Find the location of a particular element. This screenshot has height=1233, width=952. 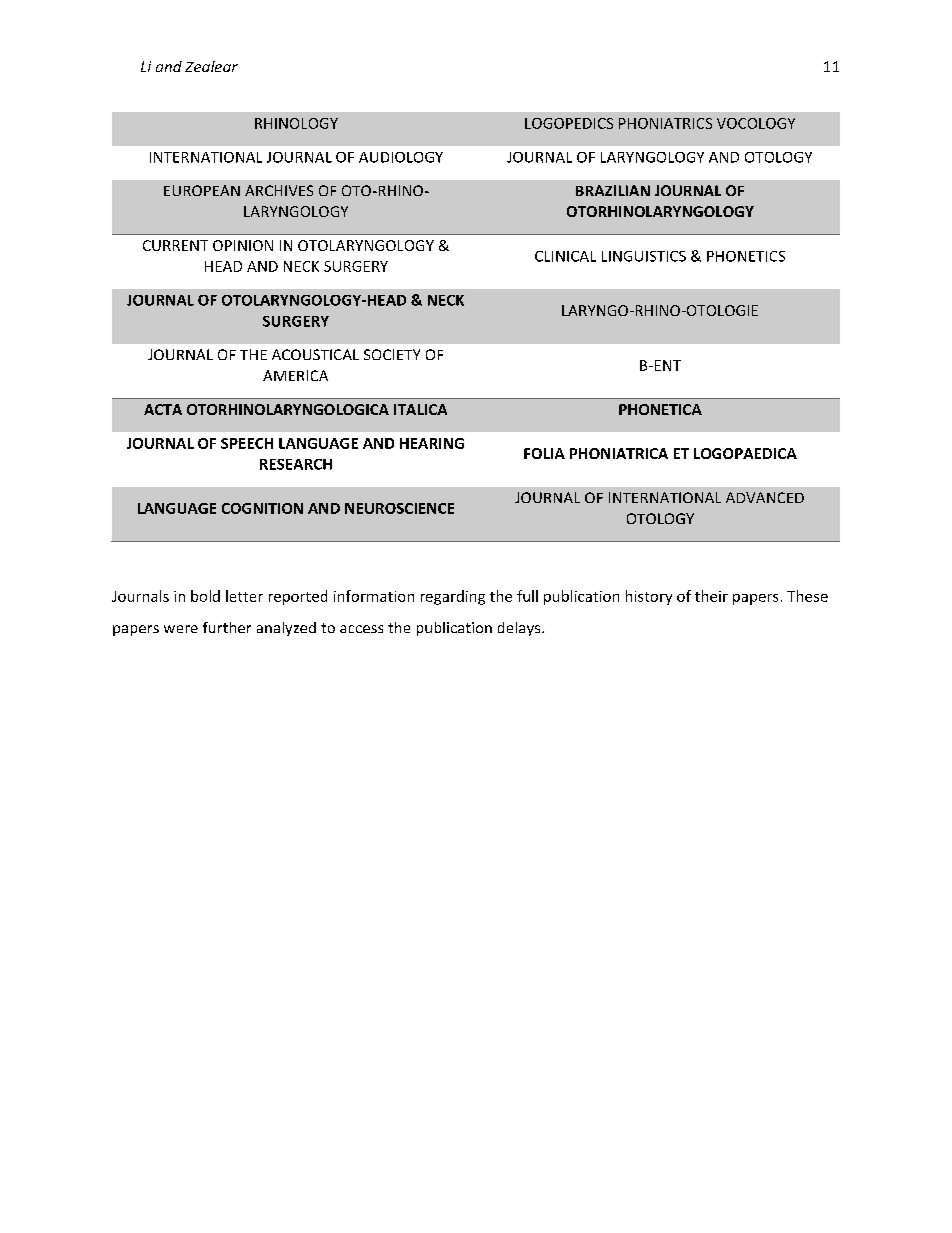

NEUROSCIENCE is located at coordinates (399, 508).
